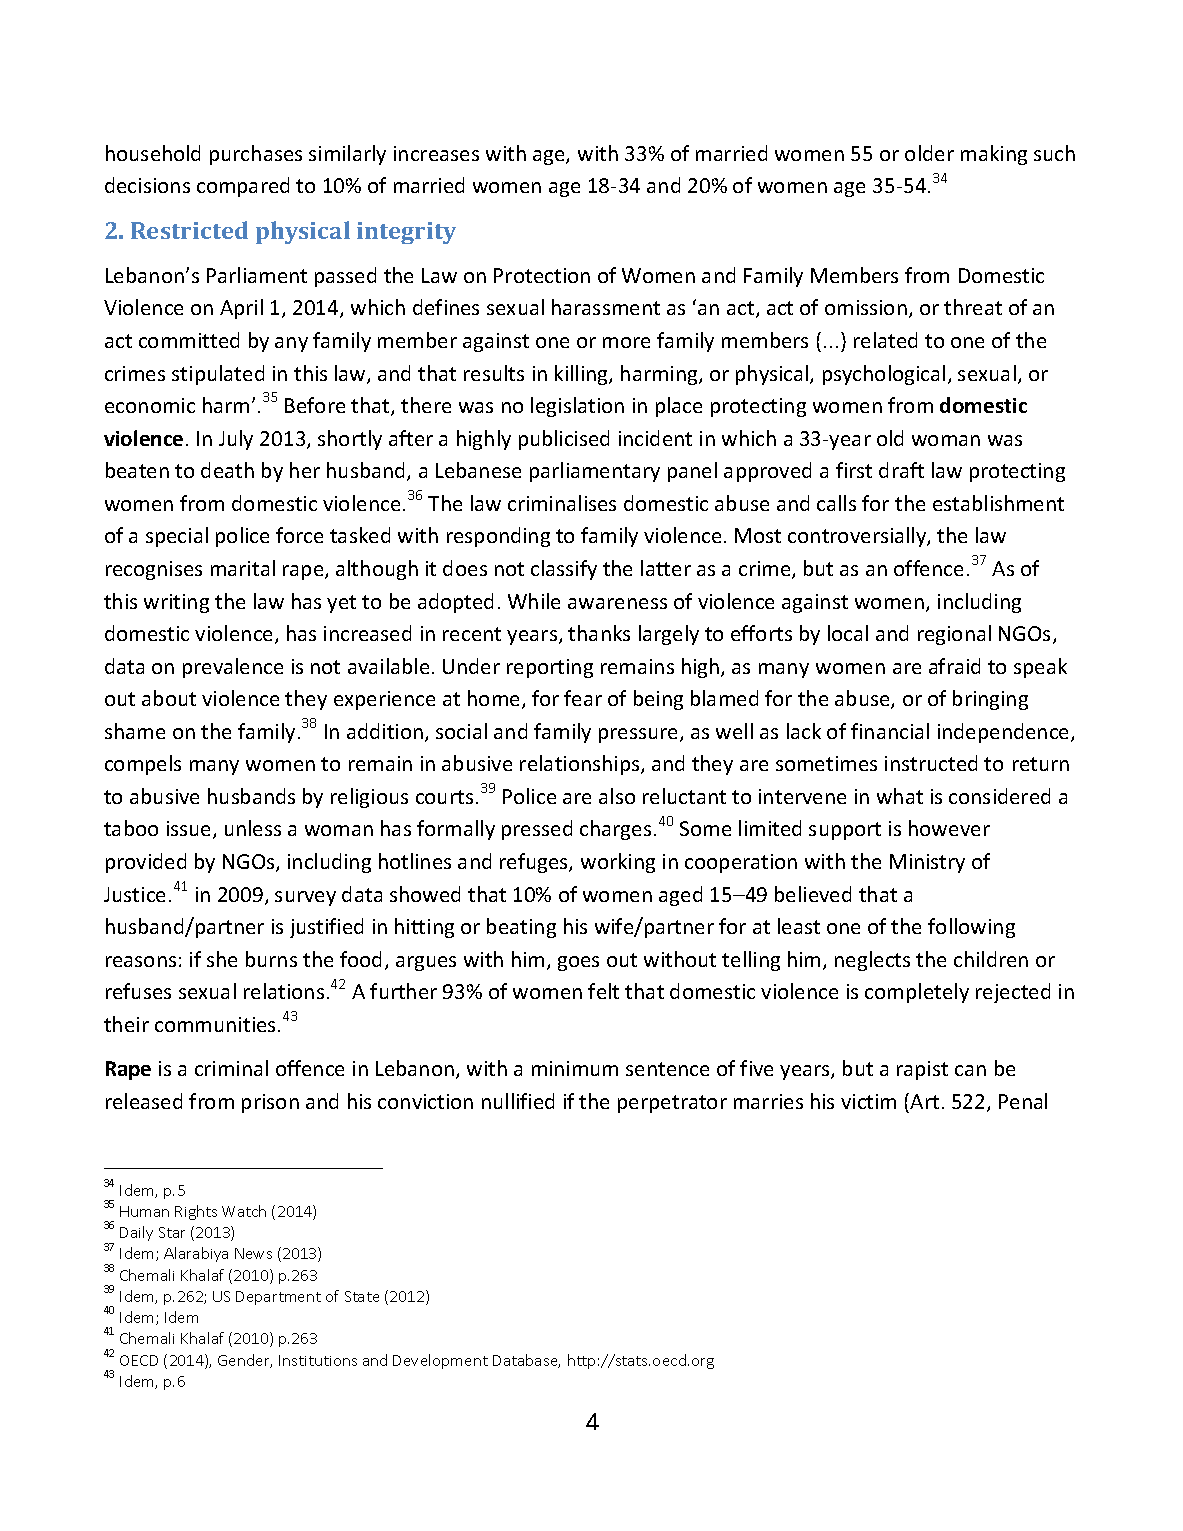 This screenshot has height=1531, width=1183. What do you see at coordinates (243, 187) in the screenshot?
I see `compared` at bounding box center [243, 187].
